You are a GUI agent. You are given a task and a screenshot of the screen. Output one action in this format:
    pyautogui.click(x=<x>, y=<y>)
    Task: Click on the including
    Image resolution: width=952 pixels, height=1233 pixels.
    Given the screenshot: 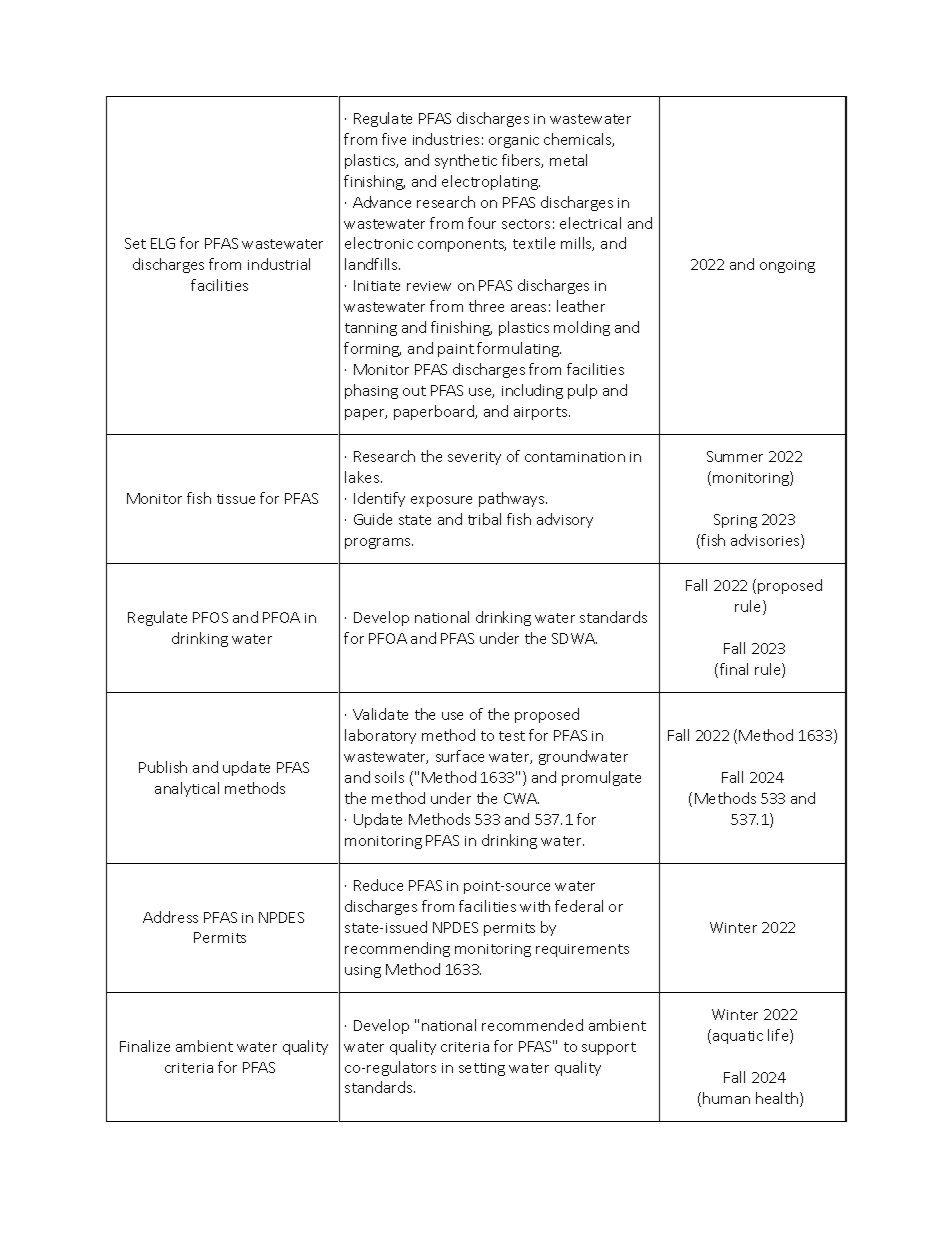 What is the action you would take?
    pyautogui.click(x=532, y=391)
